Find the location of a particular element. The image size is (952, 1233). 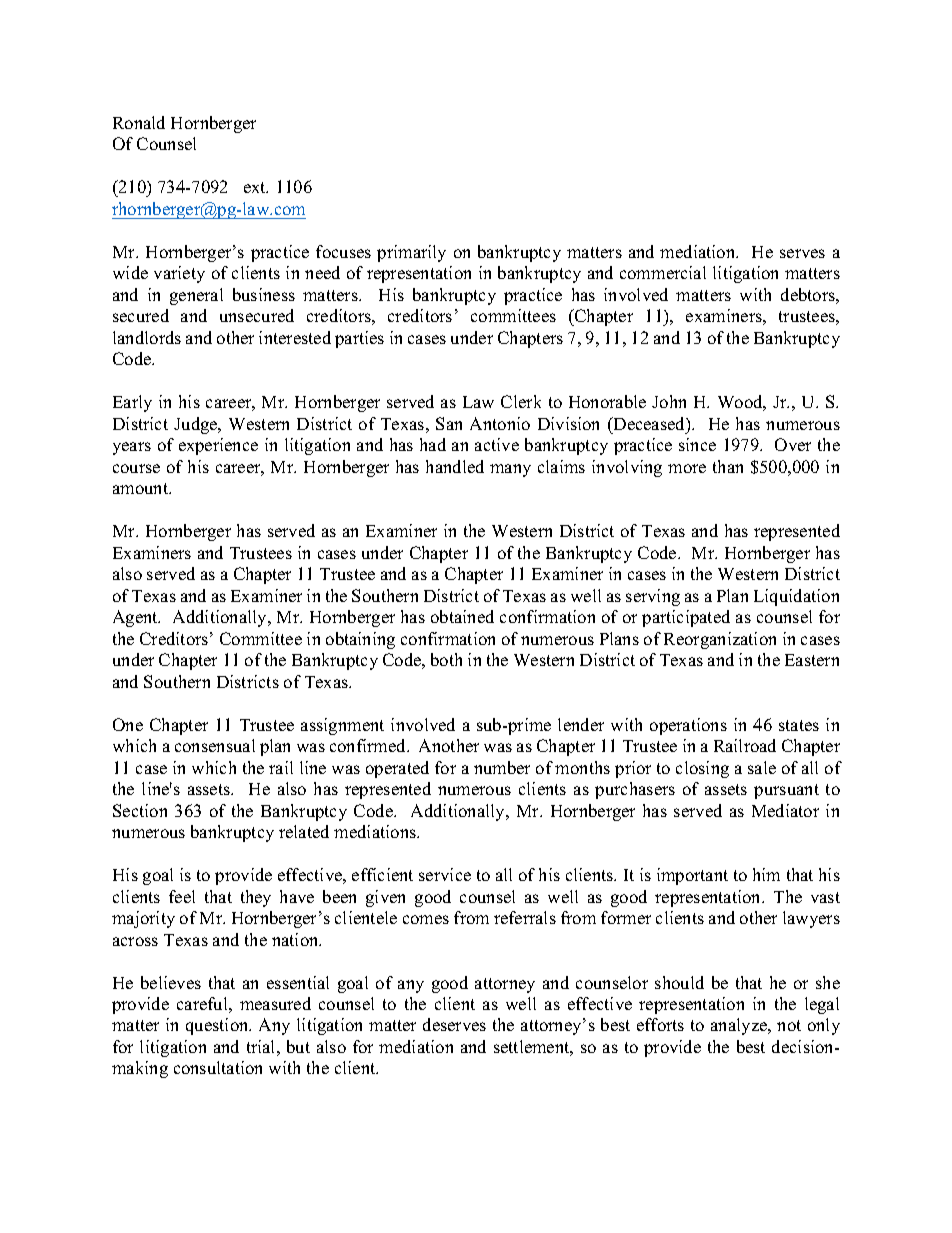

primarily is located at coordinates (411, 253).
